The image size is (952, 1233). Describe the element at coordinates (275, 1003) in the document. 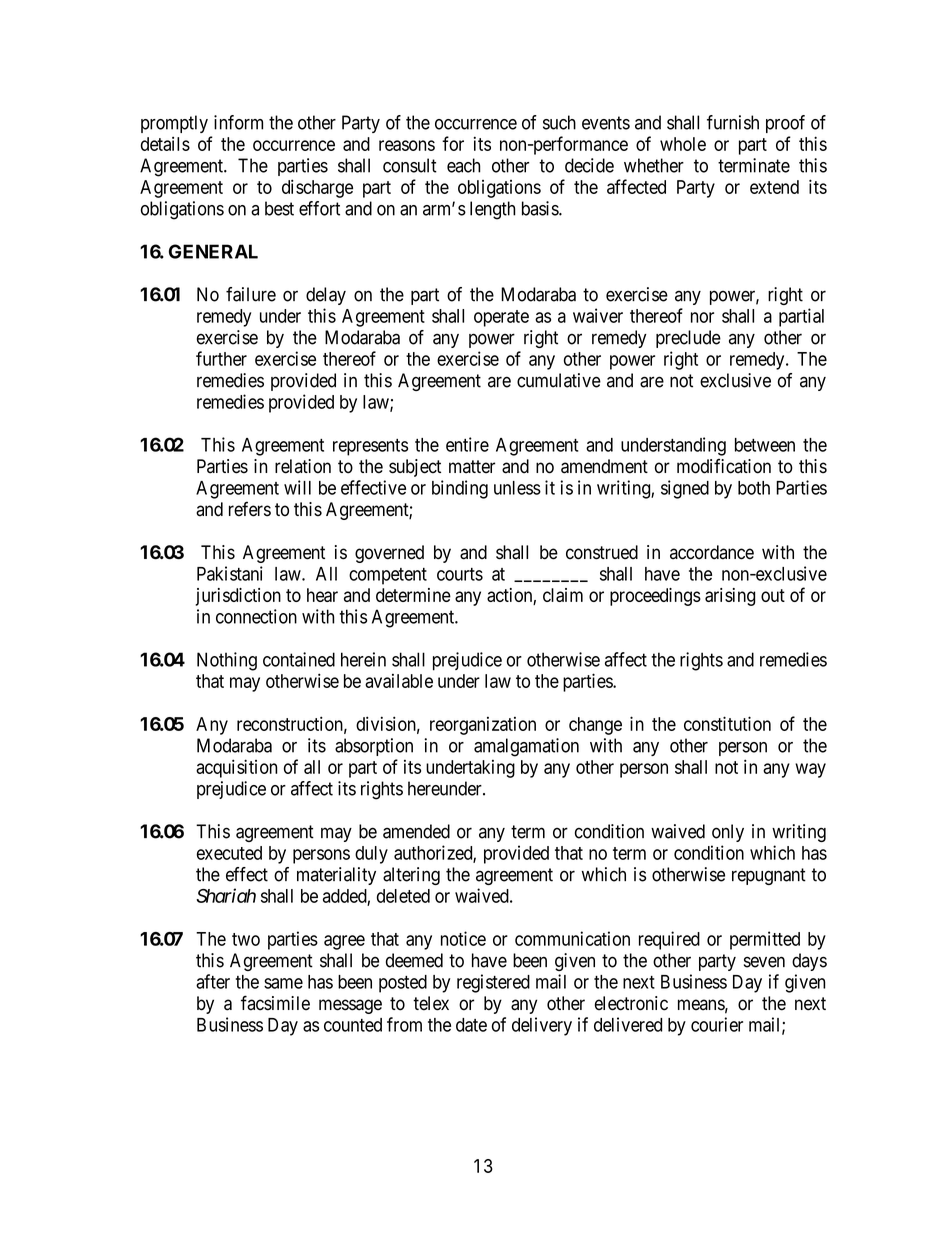

I see `facsimile` at that location.
